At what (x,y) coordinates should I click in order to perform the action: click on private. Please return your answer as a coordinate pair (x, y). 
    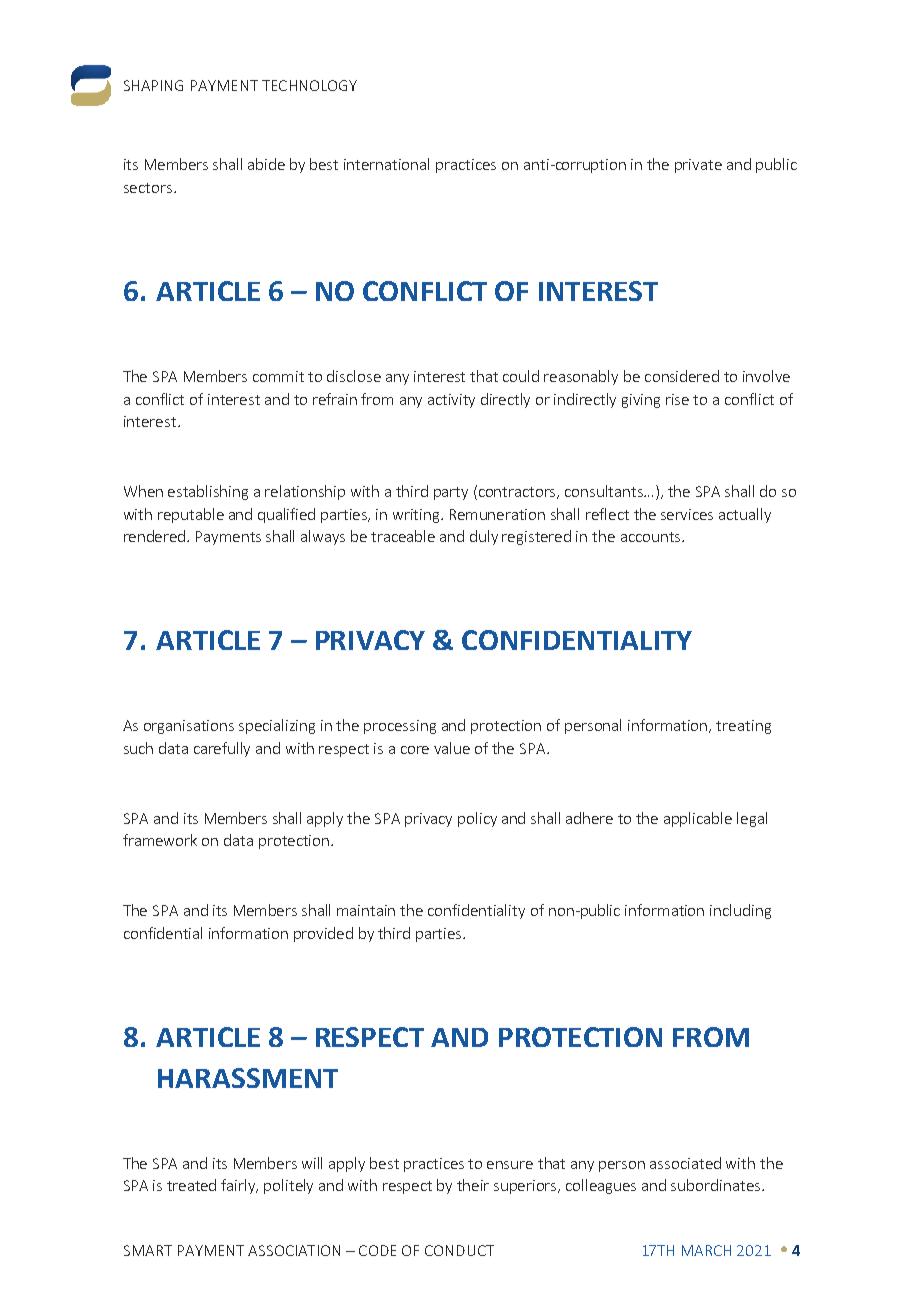
    Looking at the image, I should click on (698, 166).
